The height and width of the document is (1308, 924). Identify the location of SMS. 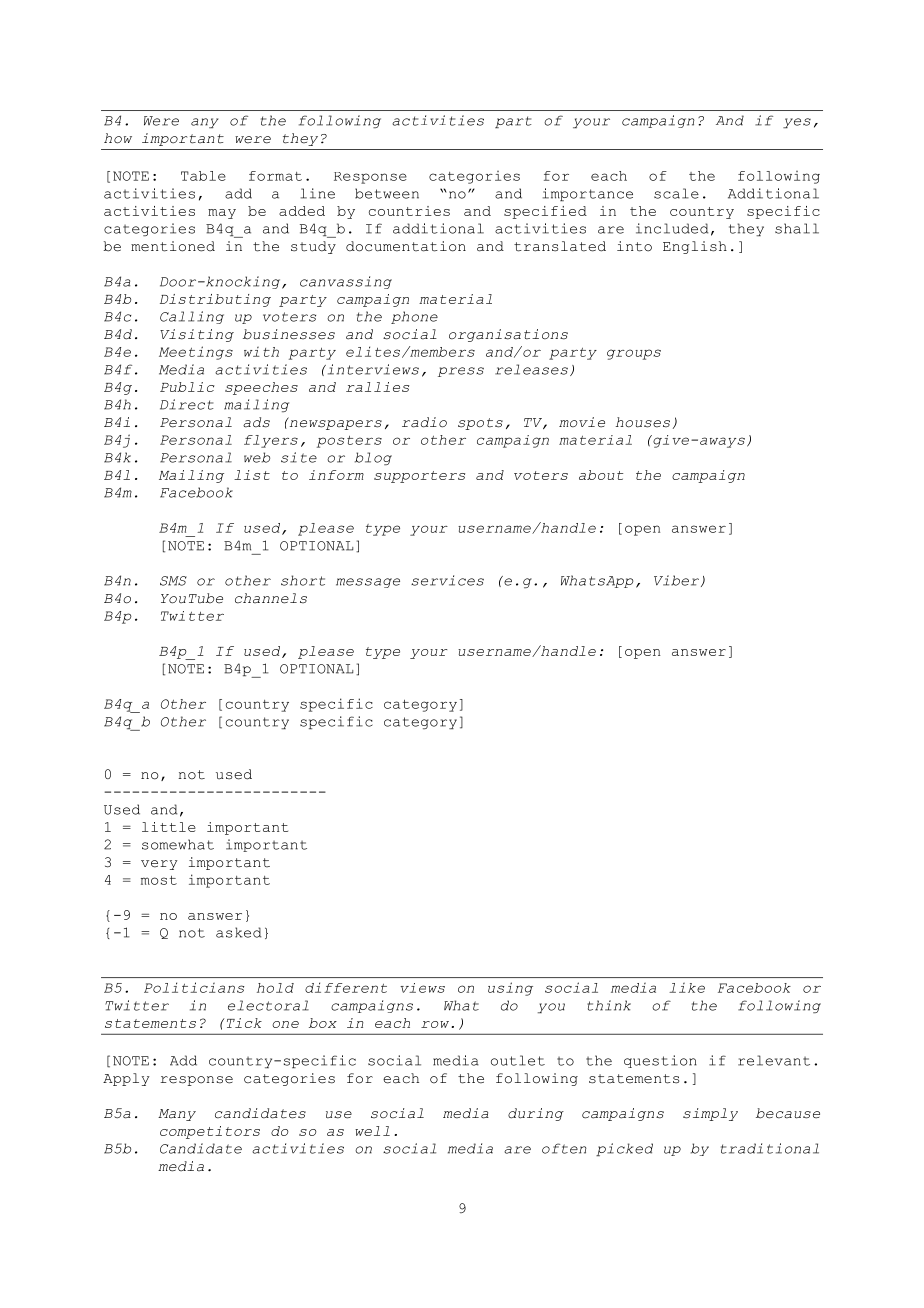
(173, 581).
